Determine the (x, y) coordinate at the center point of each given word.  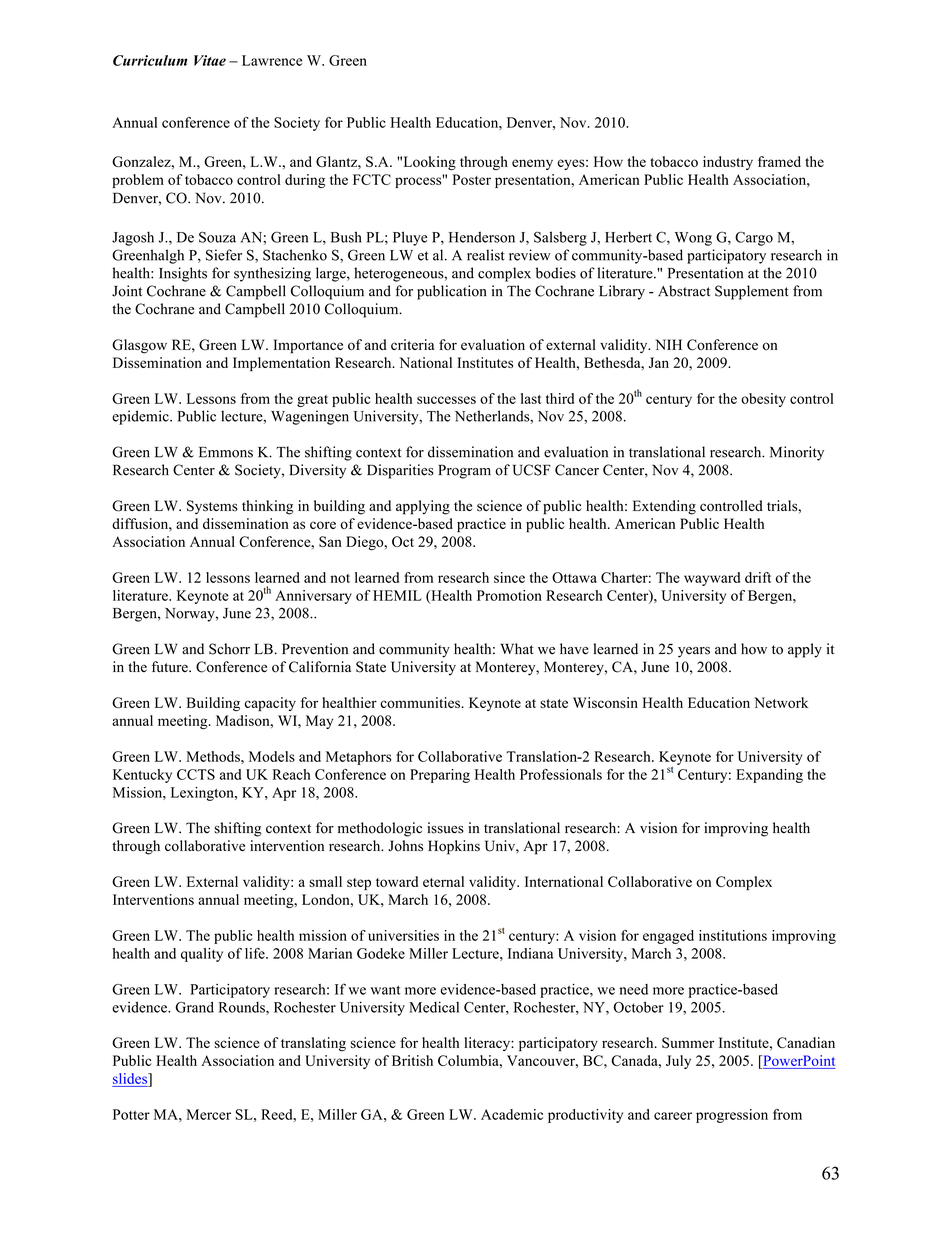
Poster (471, 179)
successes (446, 400)
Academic (512, 1114)
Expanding (769, 776)
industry (728, 163)
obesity (763, 400)
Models (272, 756)
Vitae (210, 60)
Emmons (226, 452)
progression (732, 1116)
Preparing (440, 776)
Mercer (209, 1114)
